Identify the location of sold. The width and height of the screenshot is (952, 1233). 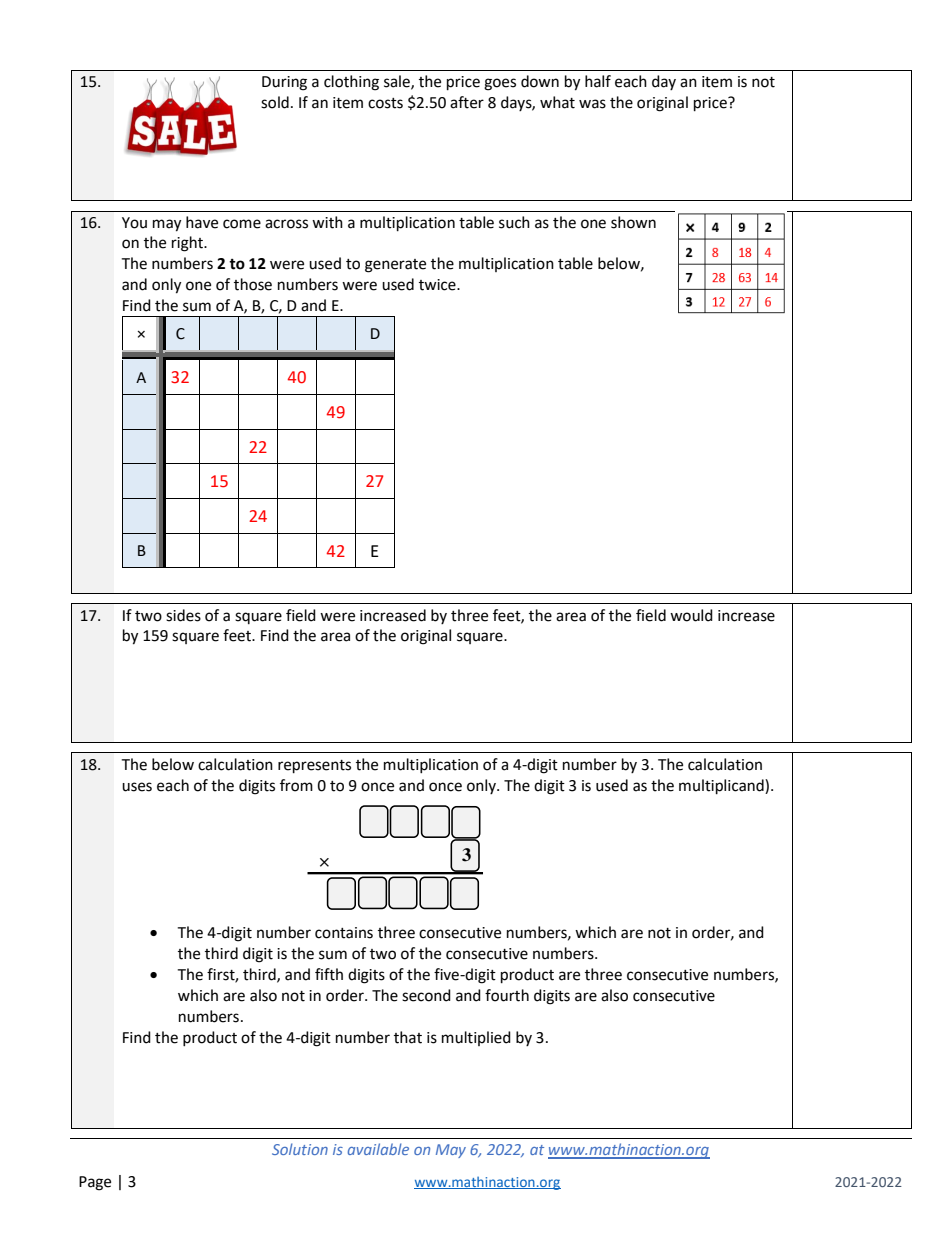
(275, 102).
